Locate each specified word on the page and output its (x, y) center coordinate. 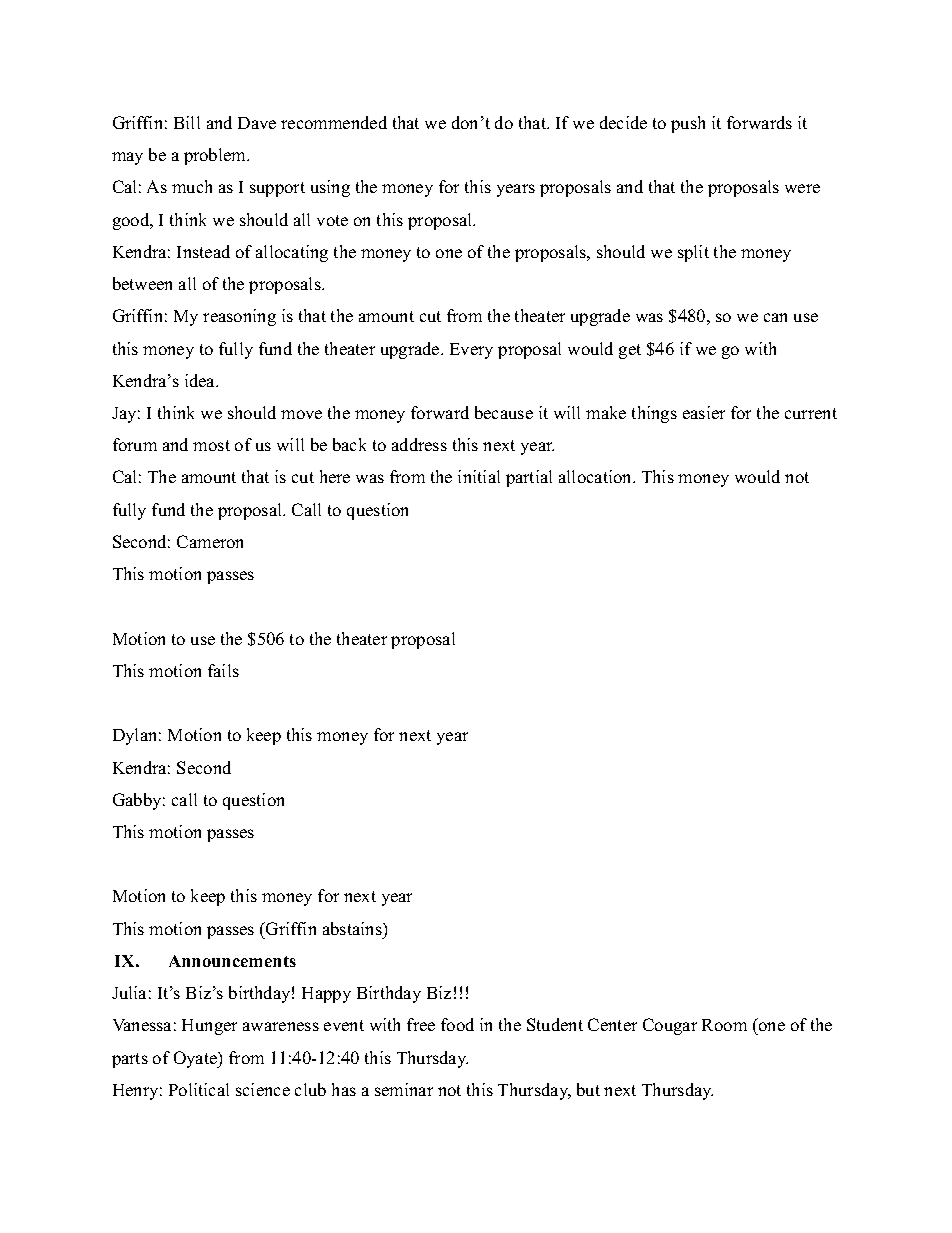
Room (724, 1025)
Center (612, 1024)
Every (471, 351)
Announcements (232, 961)
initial (479, 476)
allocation (596, 476)
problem (216, 156)
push (688, 124)
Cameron (210, 541)
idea (201, 380)
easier (704, 412)
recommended (334, 122)
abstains (353, 928)
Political (199, 1089)
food (457, 1024)
